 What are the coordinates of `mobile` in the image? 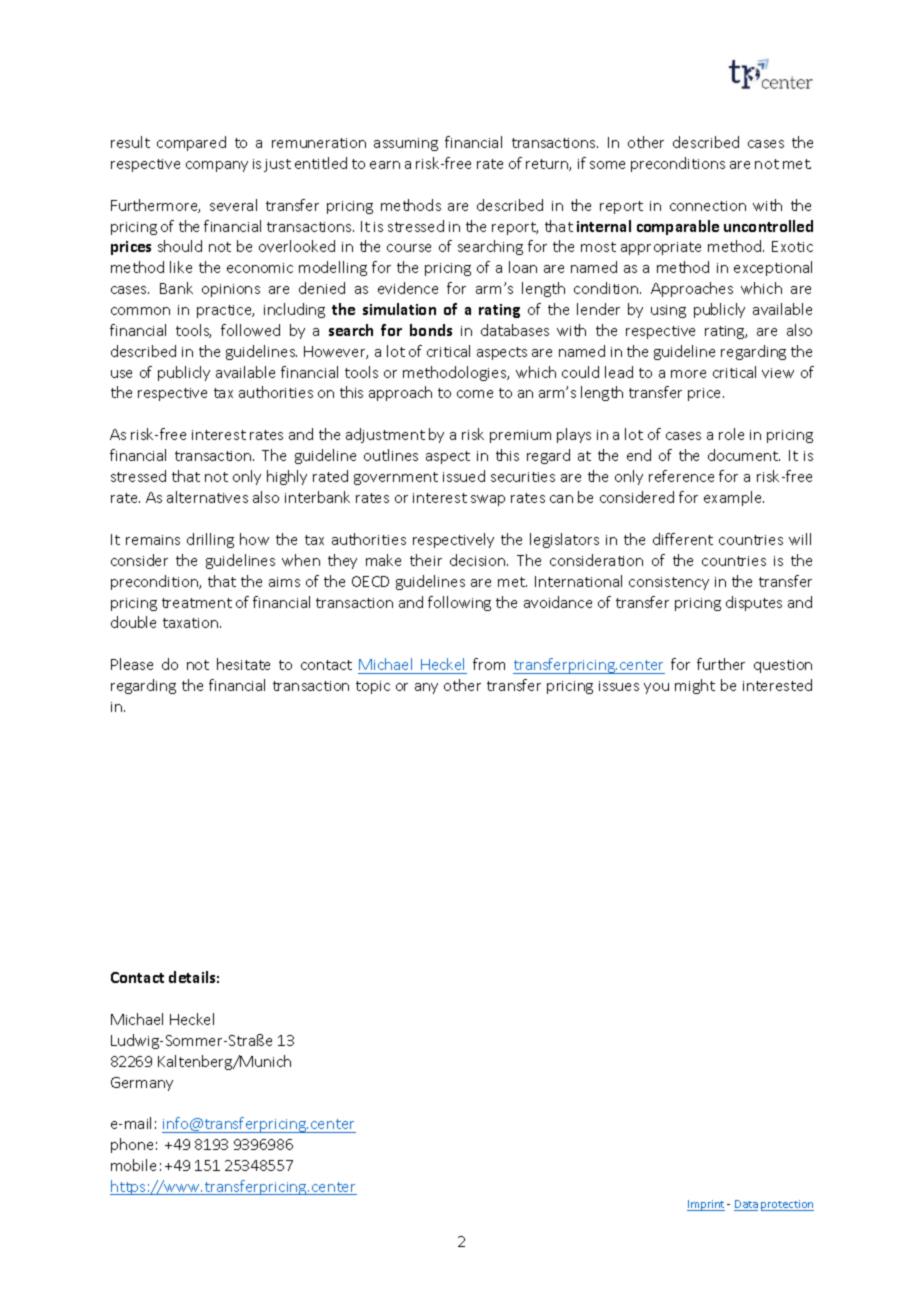 It's located at (133, 1165).
